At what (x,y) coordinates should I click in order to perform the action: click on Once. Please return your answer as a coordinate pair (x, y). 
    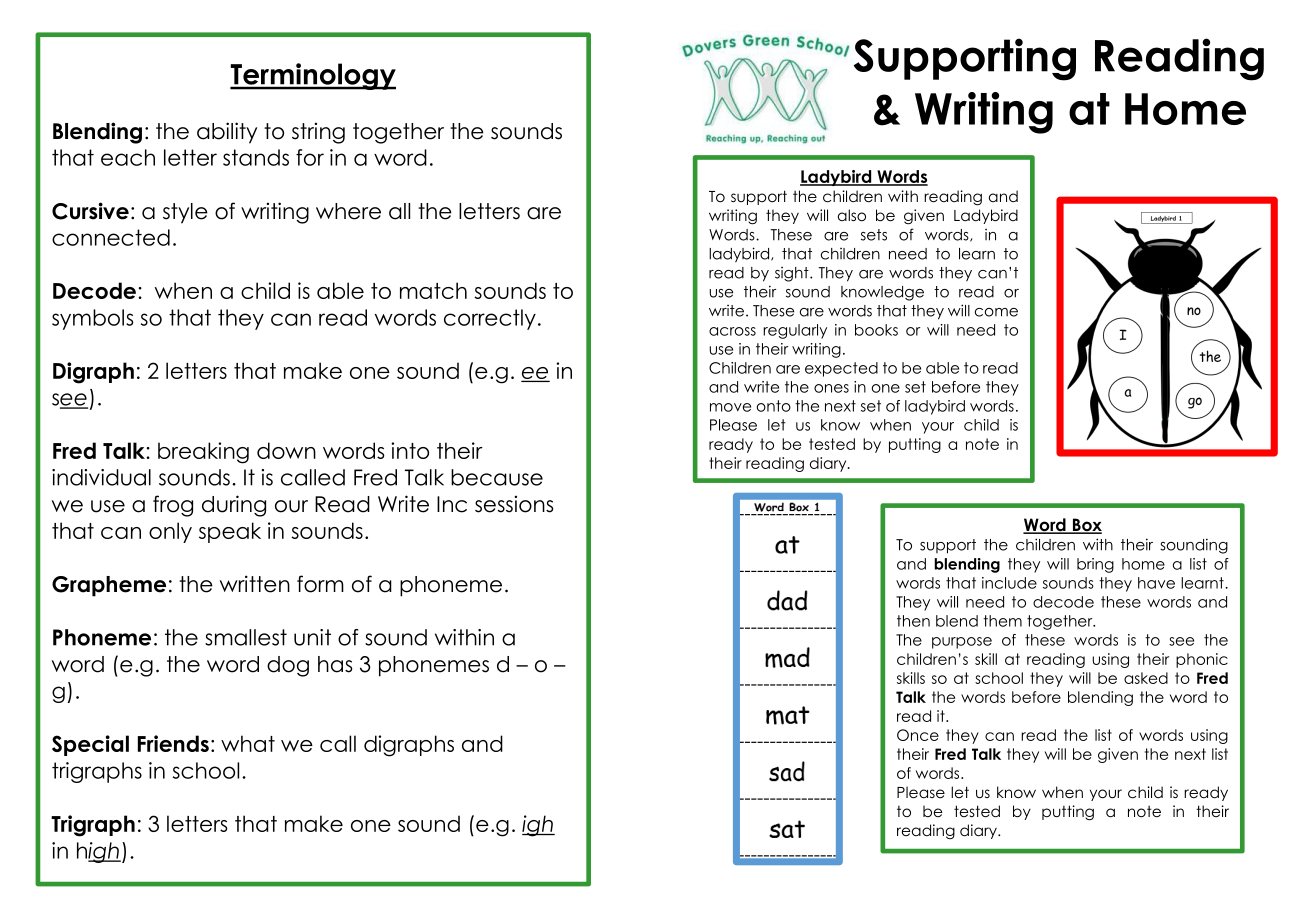
    Looking at the image, I should click on (918, 735).
